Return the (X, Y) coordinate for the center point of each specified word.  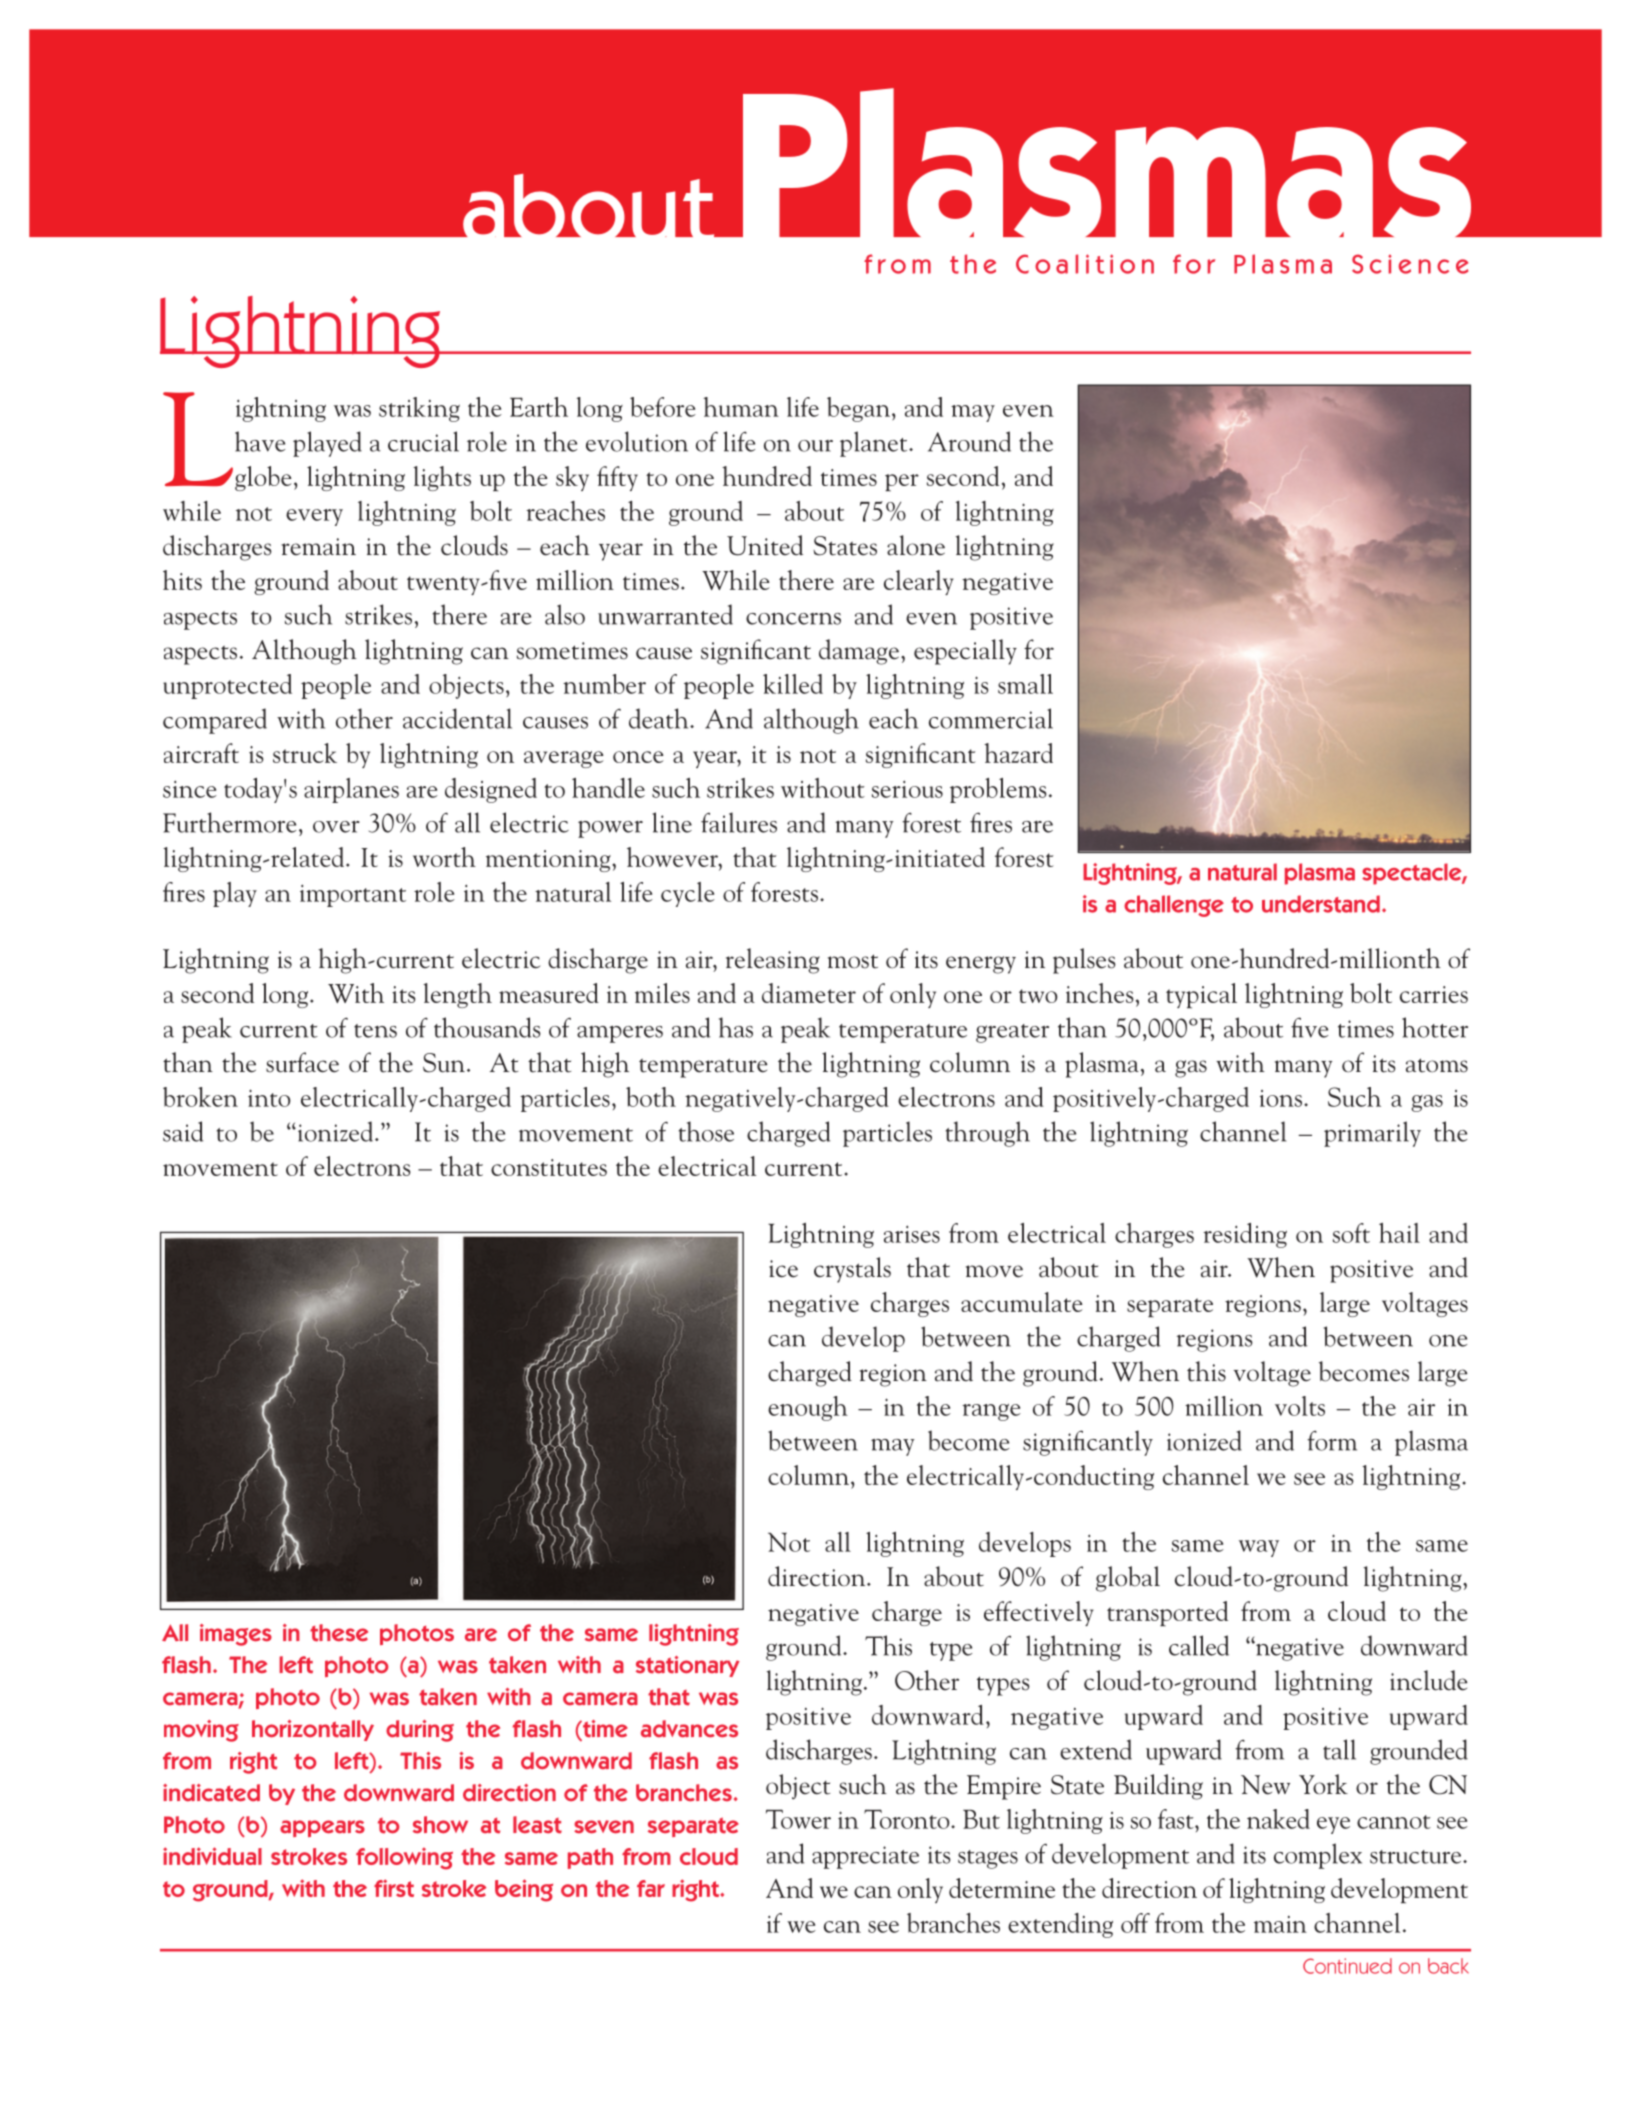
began (858, 409)
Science (1410, 264)
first (394, 1888)
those (706, 1131)
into (269, 1098)
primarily (1372, 1134)
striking (419, 409)
